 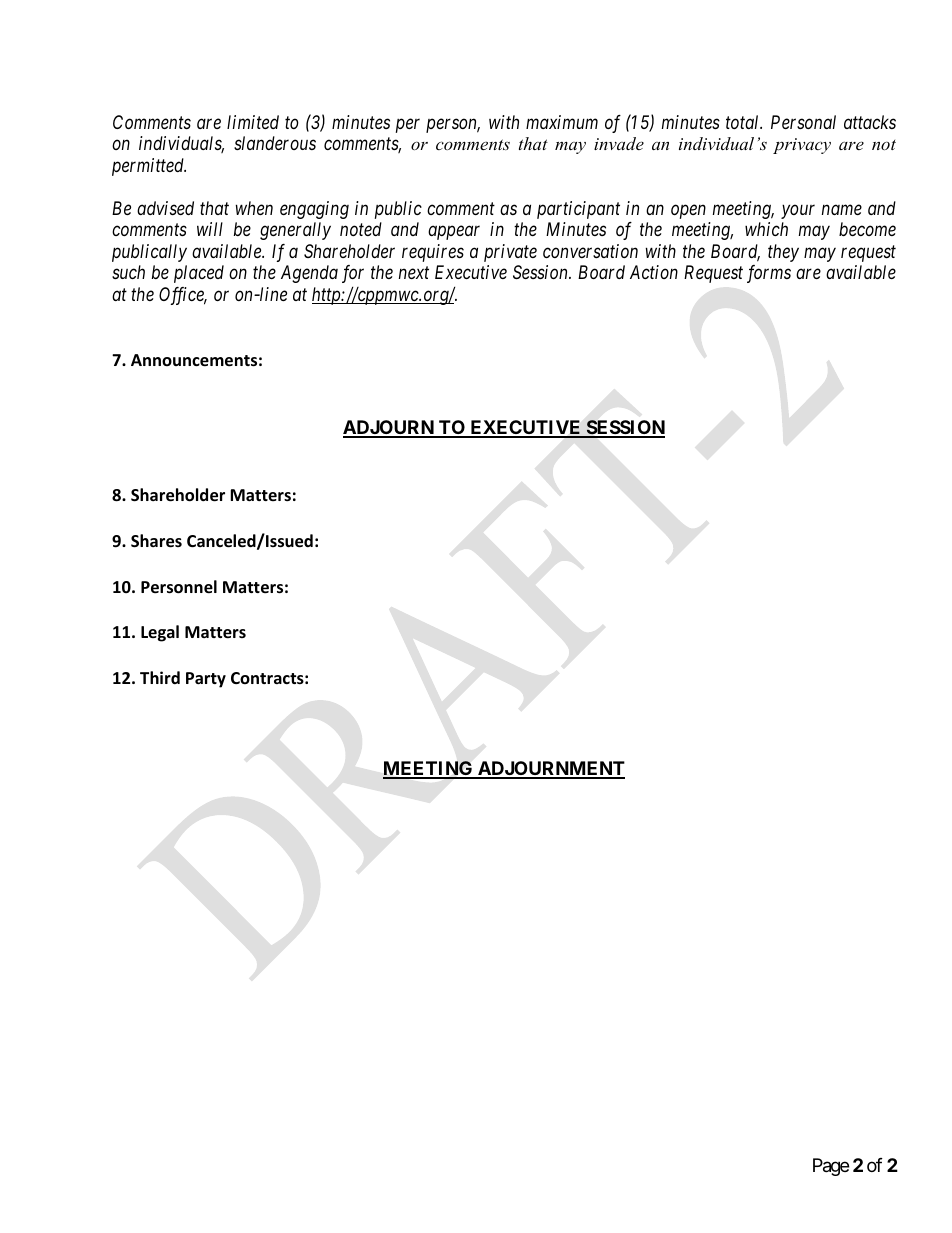 I want to click on Legal, so click(x=160, y=633).
